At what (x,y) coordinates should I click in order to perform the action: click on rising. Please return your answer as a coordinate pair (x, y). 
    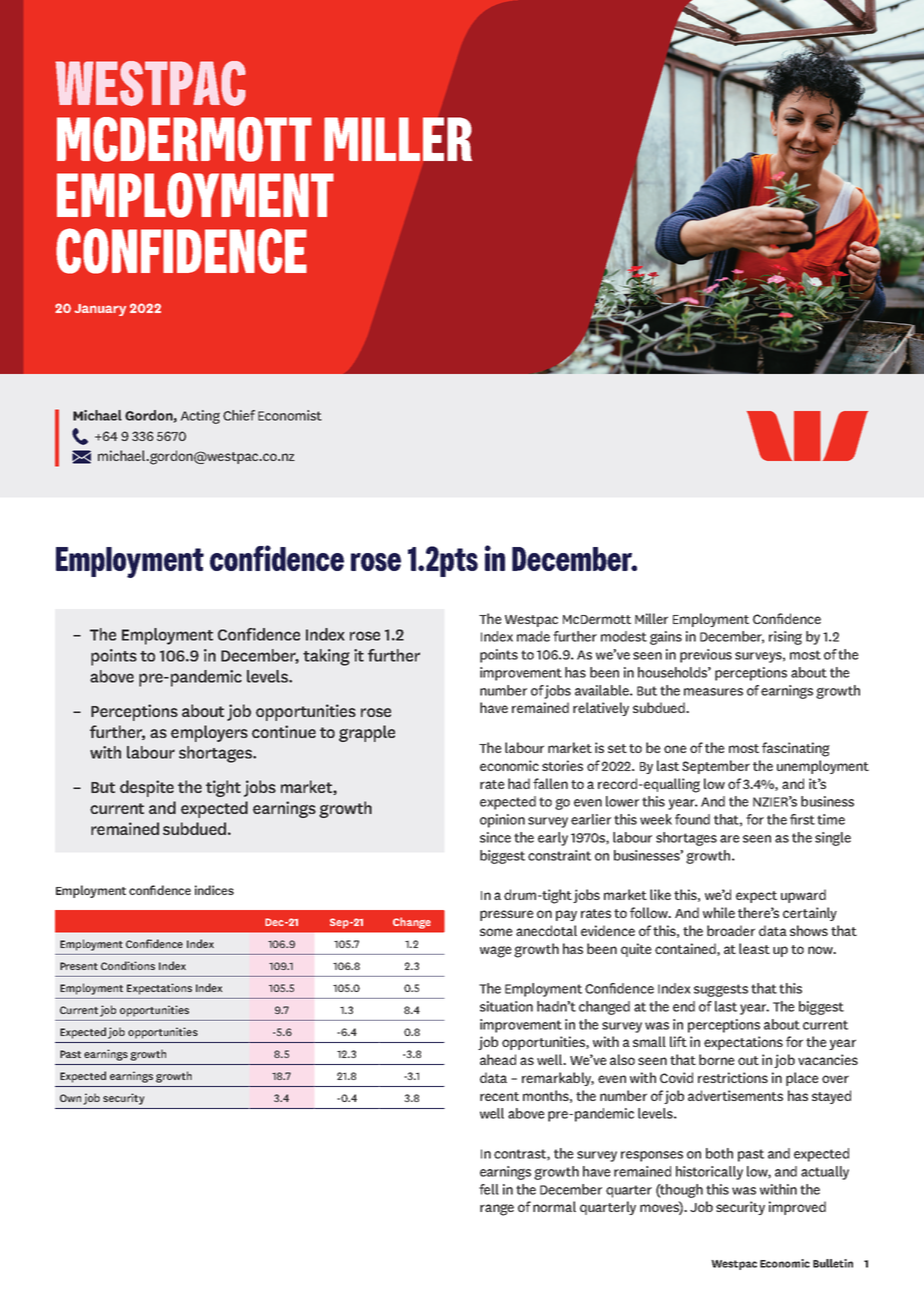
    Looking at the image, I should click on (785, 638).
